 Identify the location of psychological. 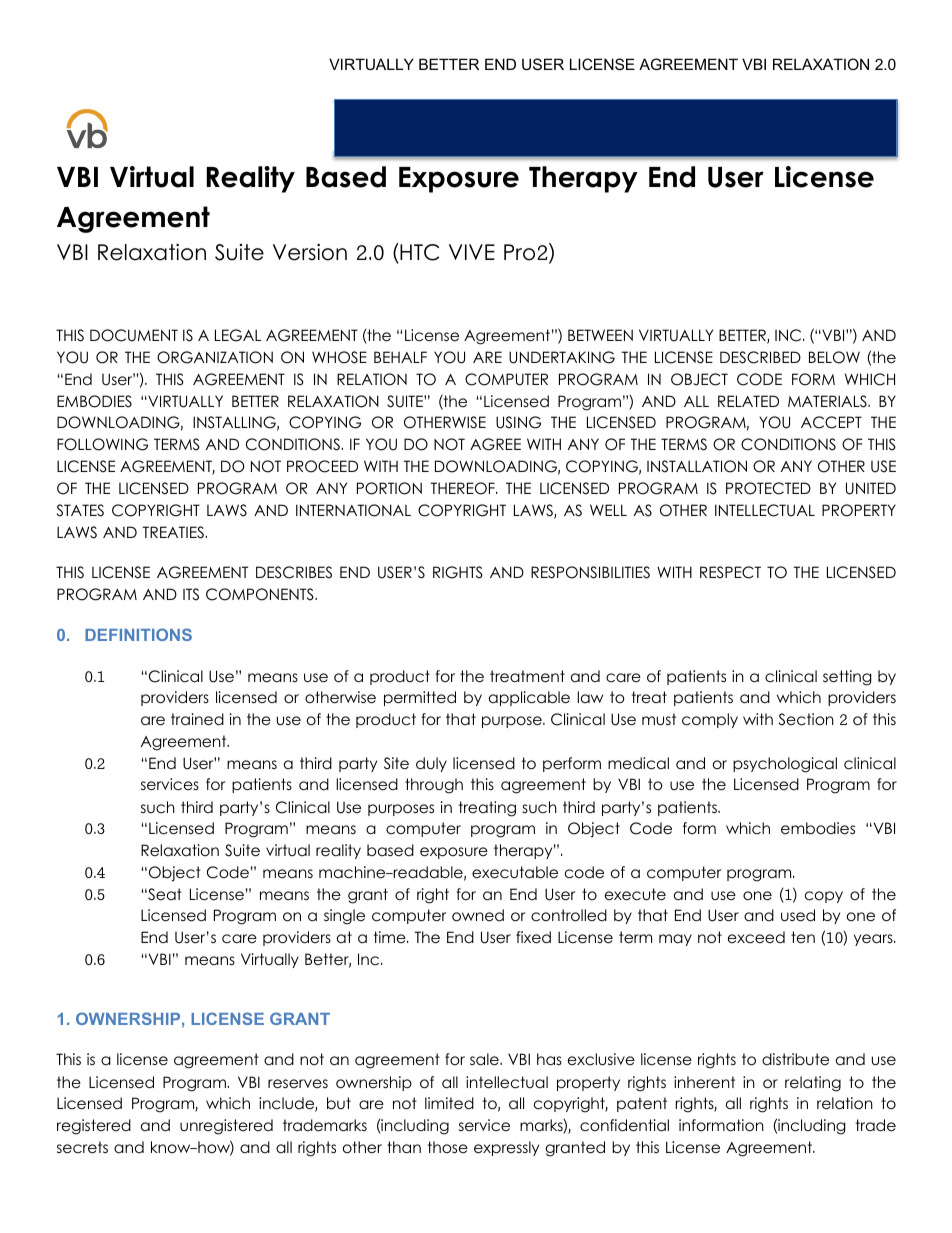
(785, 765).
